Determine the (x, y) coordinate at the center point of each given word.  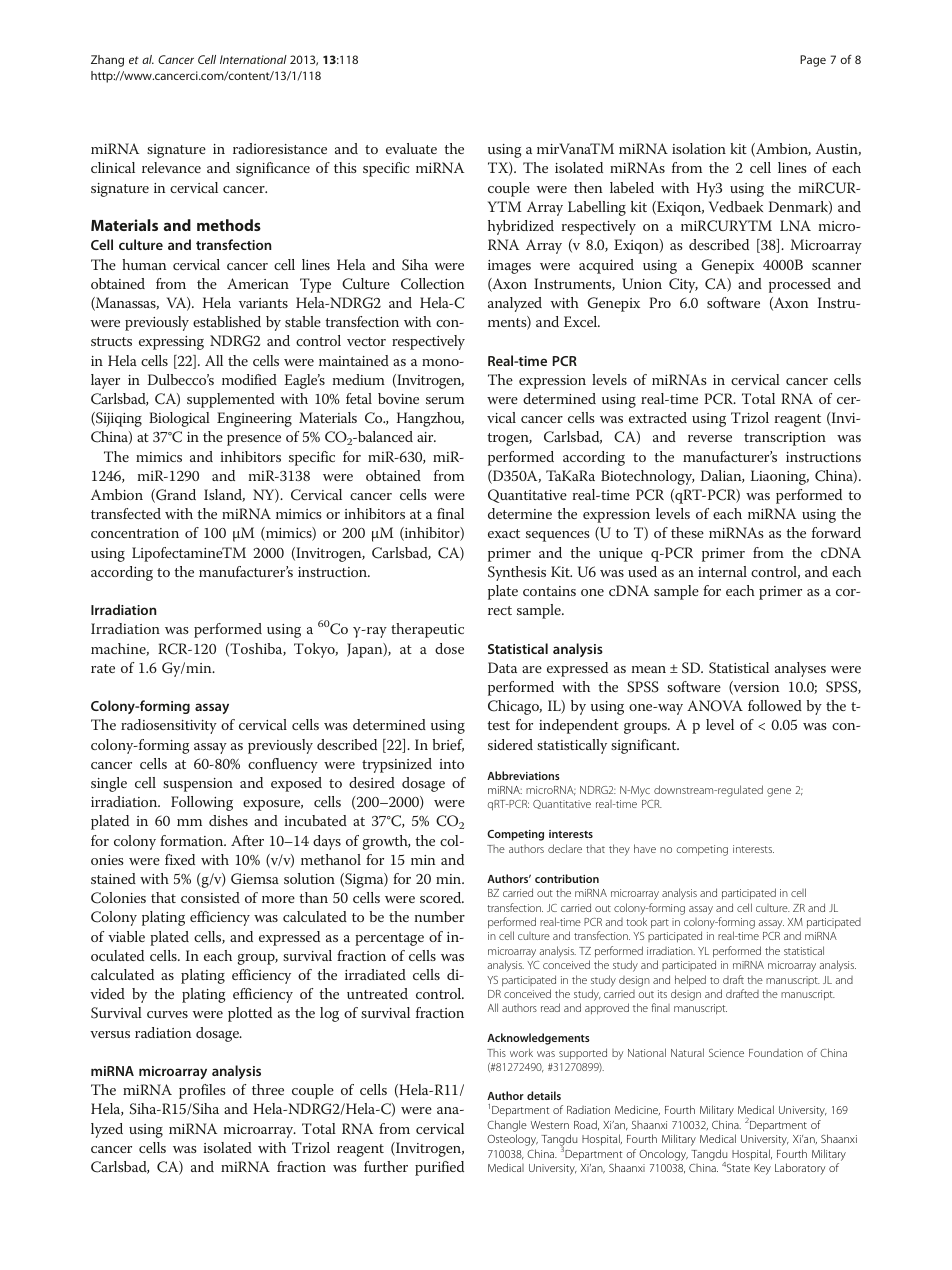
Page (813, 61)
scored (442, 897)
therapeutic (427, 630)
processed (800, 285)
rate (103, 668)
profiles (202, 1091)
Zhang (107, 61)
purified (439, 1168)
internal (722, 571)
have (645, 848)
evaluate (411, 148)
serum (445, 400)
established (227, 321)
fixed (180, 859)
